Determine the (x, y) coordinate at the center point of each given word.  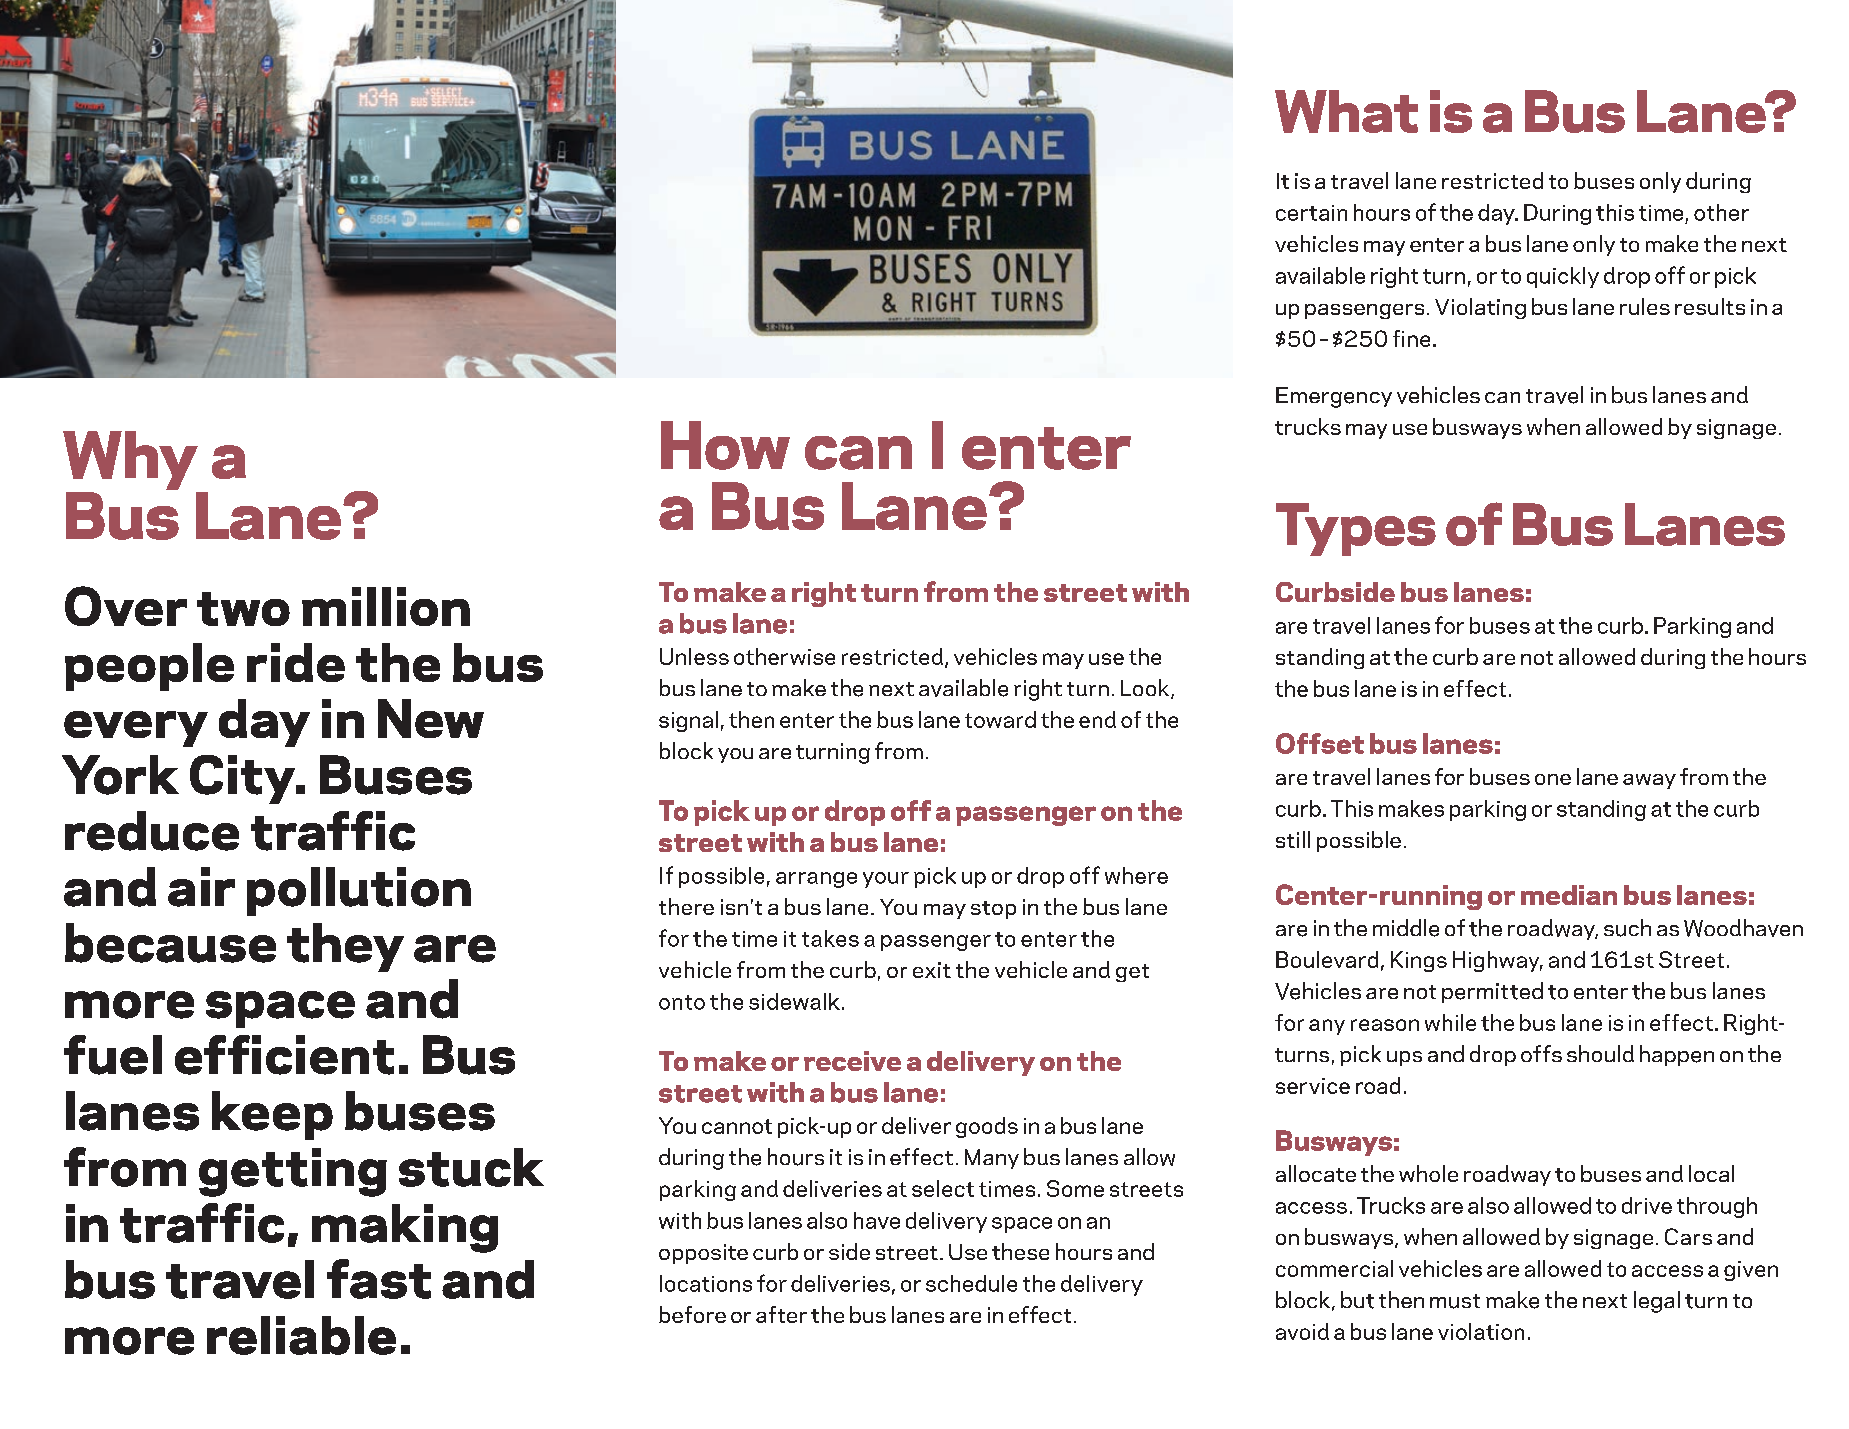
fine (1411, 338)
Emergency (1334, 397)
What (1346, 111)
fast (379, 1279)
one (1553, 779)
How (725, 445)
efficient (284, 1055)
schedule (971, 1283)
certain (1311, 213)
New (431, 718)
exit (932, 970)
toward (1000, 719)
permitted (1492, 992)
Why (131, 462)
